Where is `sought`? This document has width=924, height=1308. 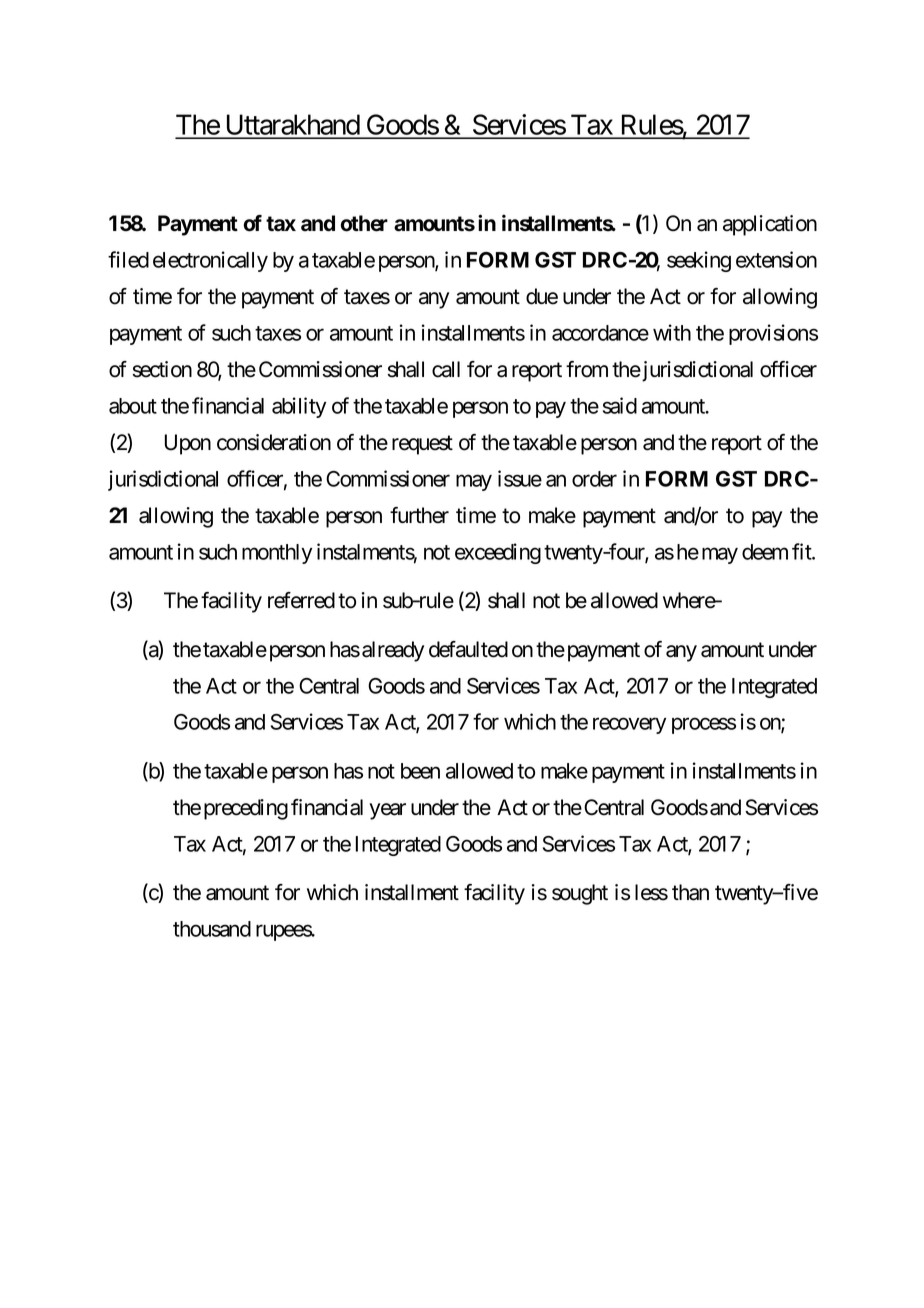 sought is located at coordinates (580, 894).
